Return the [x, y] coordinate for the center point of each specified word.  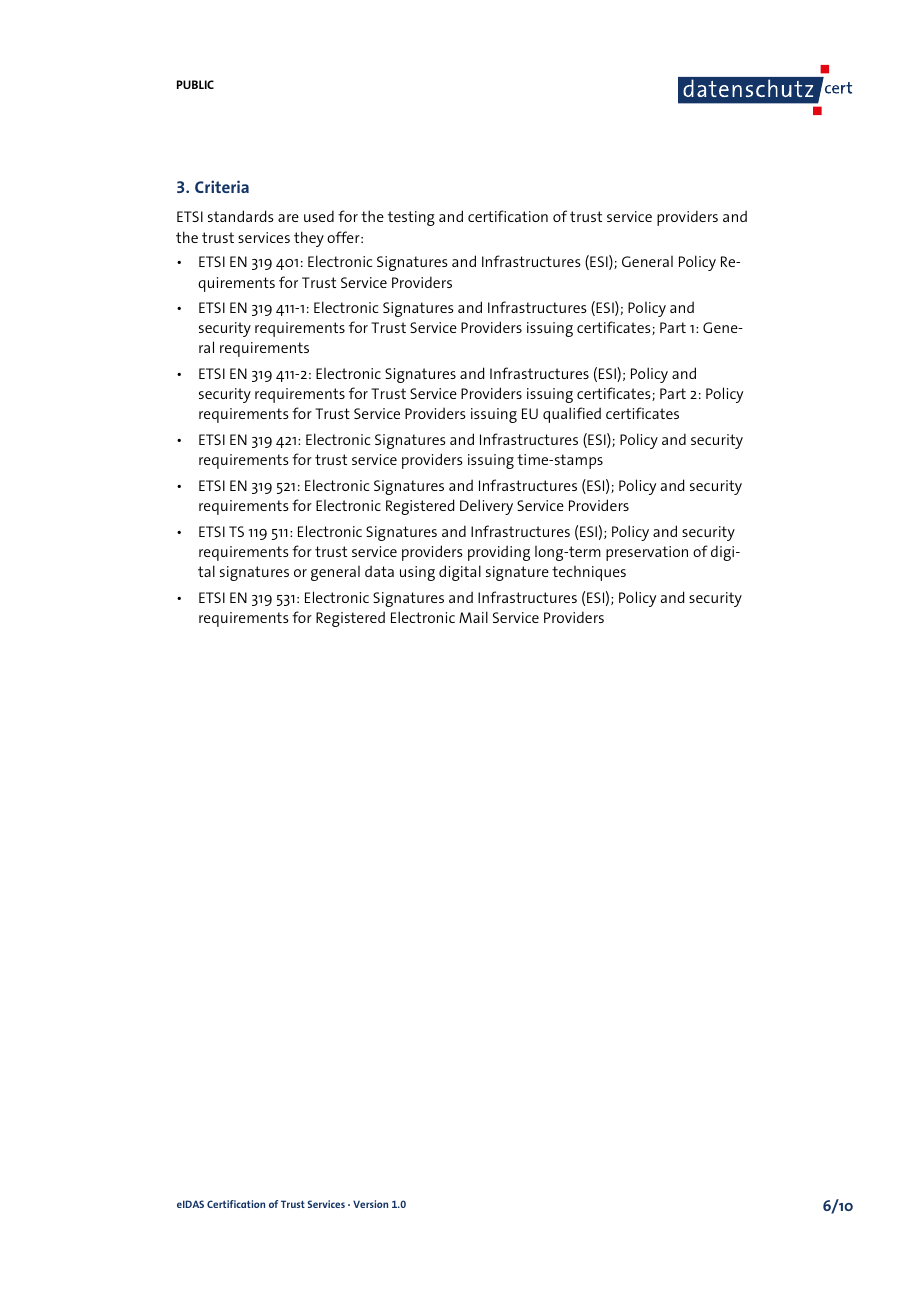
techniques [589, 573]
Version [370, 1204]
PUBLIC [195, 84]
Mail [473, 617]
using [417, 573]
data [379, 571]
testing [411, 218]
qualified [572, 415]
